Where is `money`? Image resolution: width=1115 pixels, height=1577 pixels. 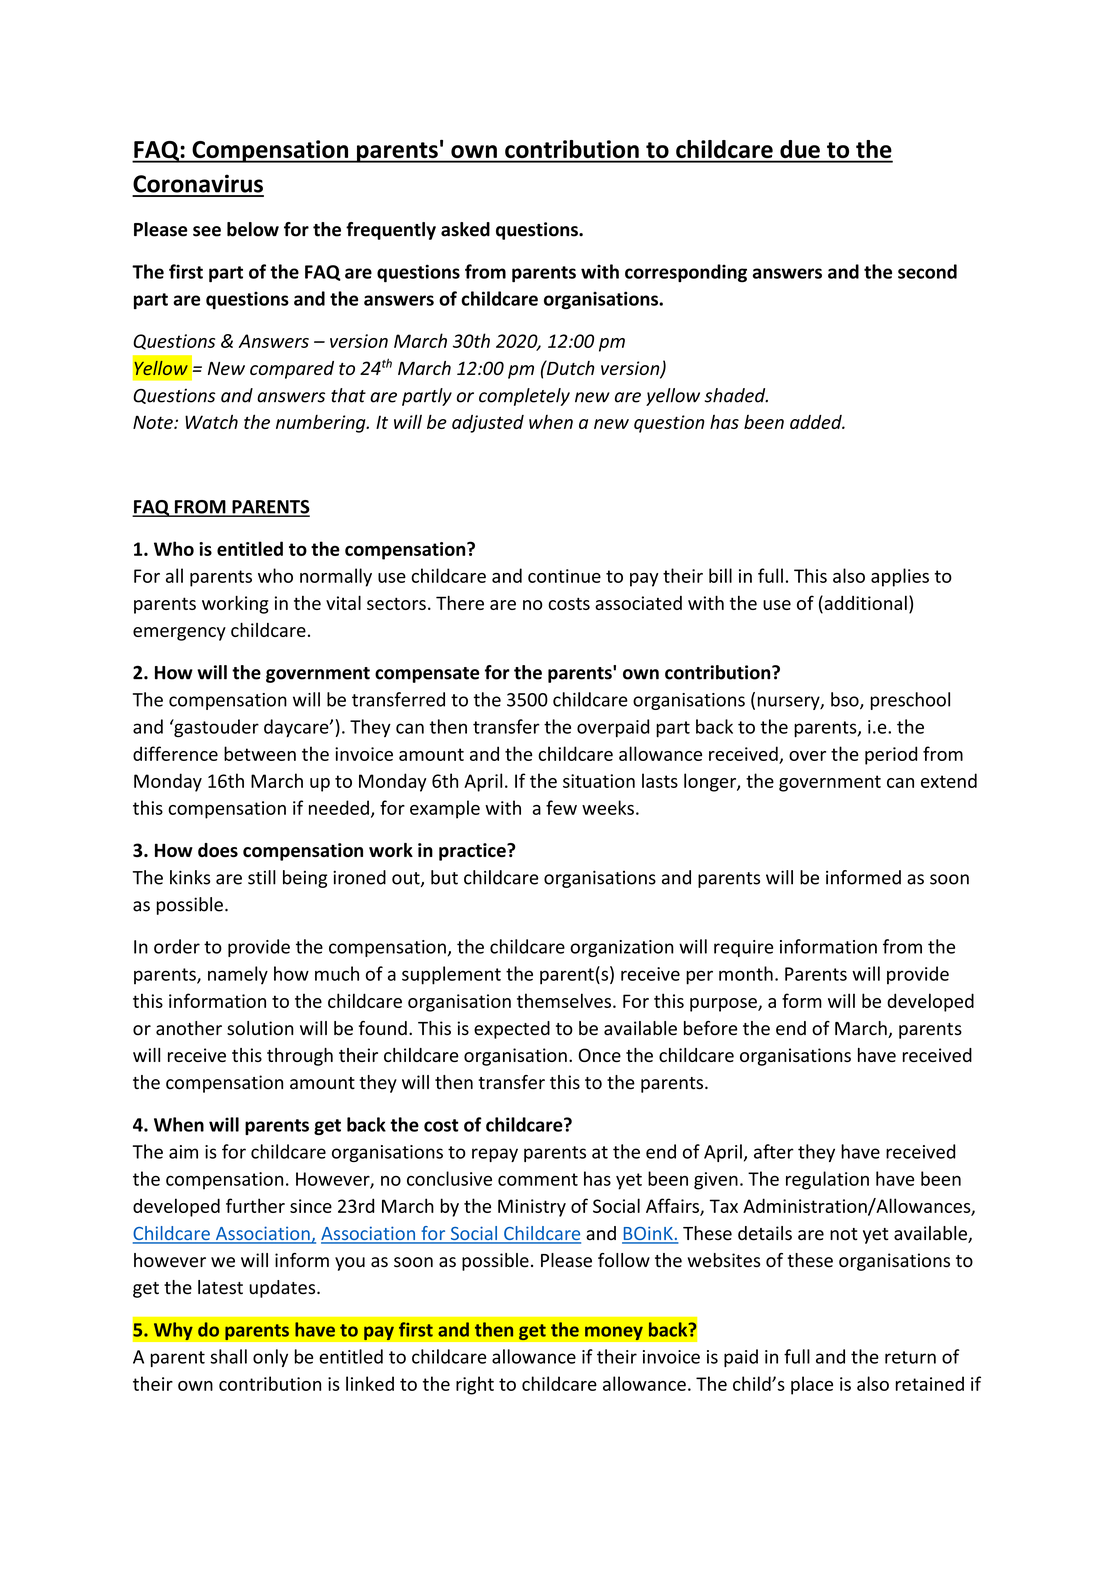 money is located at coordinates (614, 1333).
